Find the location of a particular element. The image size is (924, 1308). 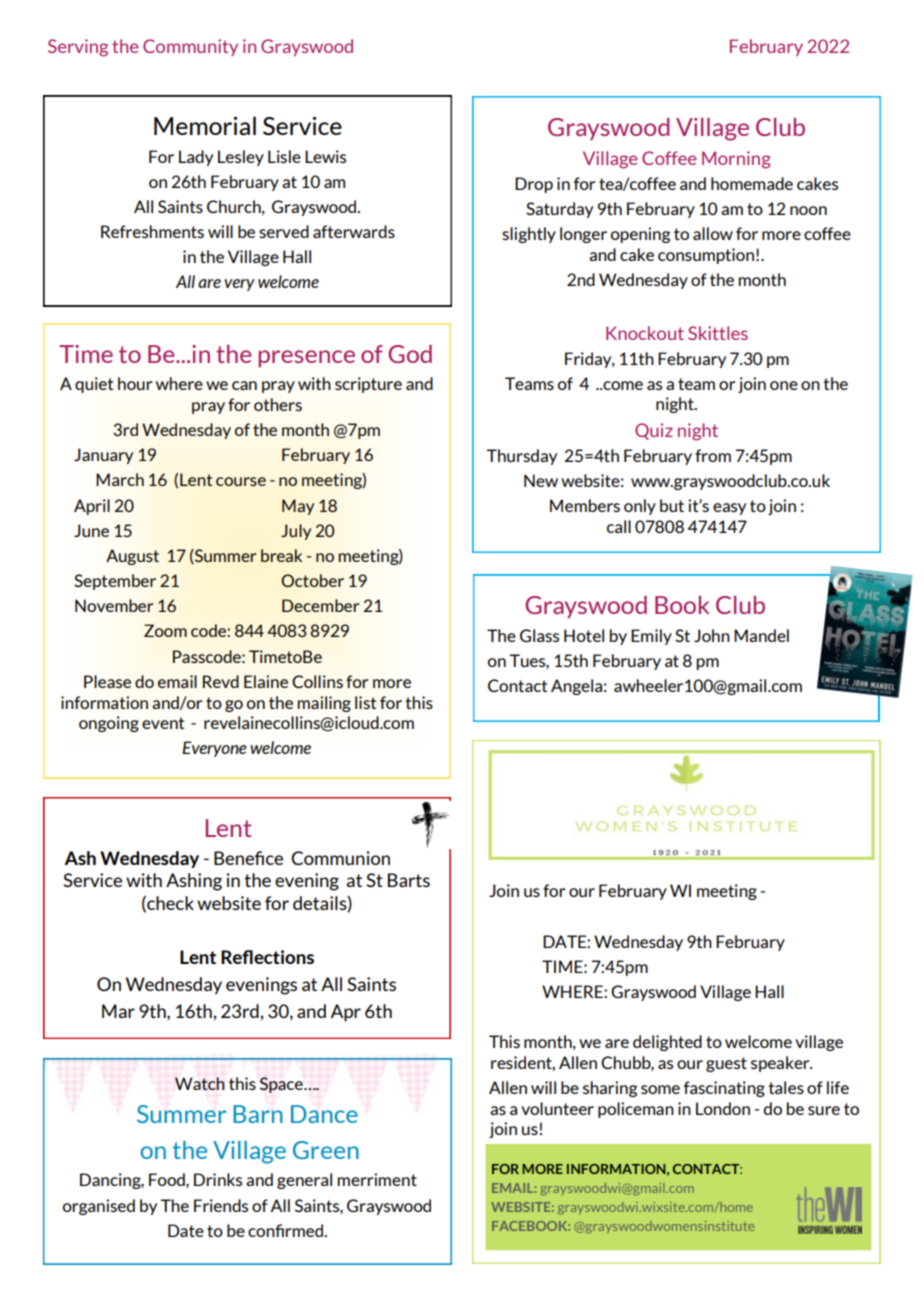

Benefice is located at coordinates (248, 858).
